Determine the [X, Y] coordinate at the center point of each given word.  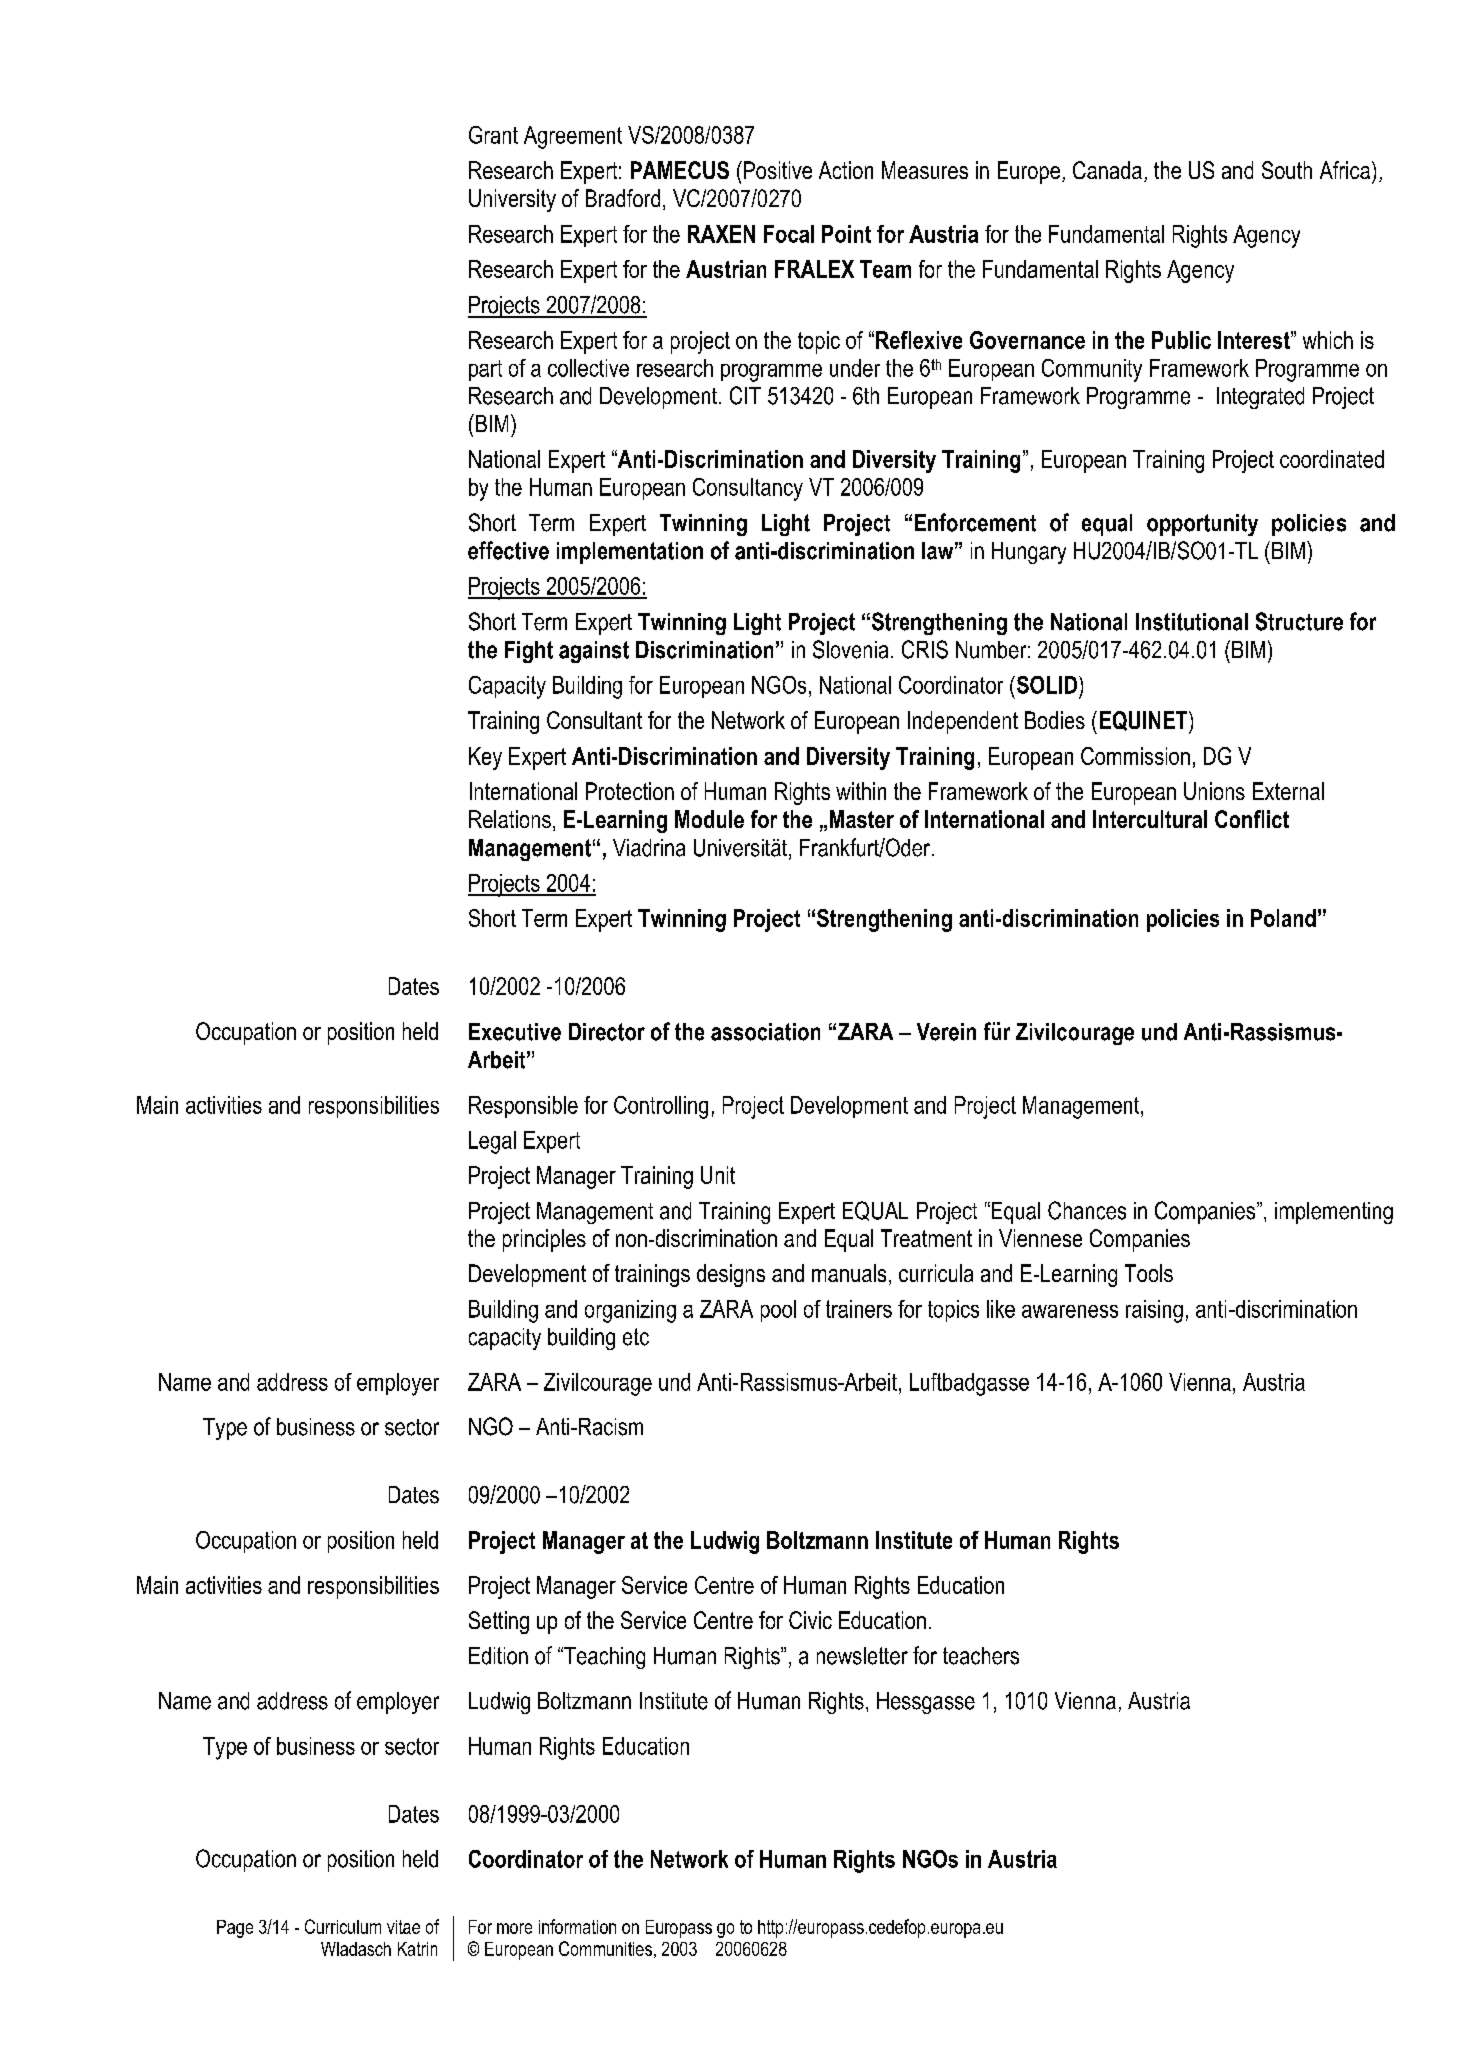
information [577, 1926]
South [1287, 170]
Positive [776, 170]
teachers [981, 1656]
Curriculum [343, 1926]
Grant [493, 135]
